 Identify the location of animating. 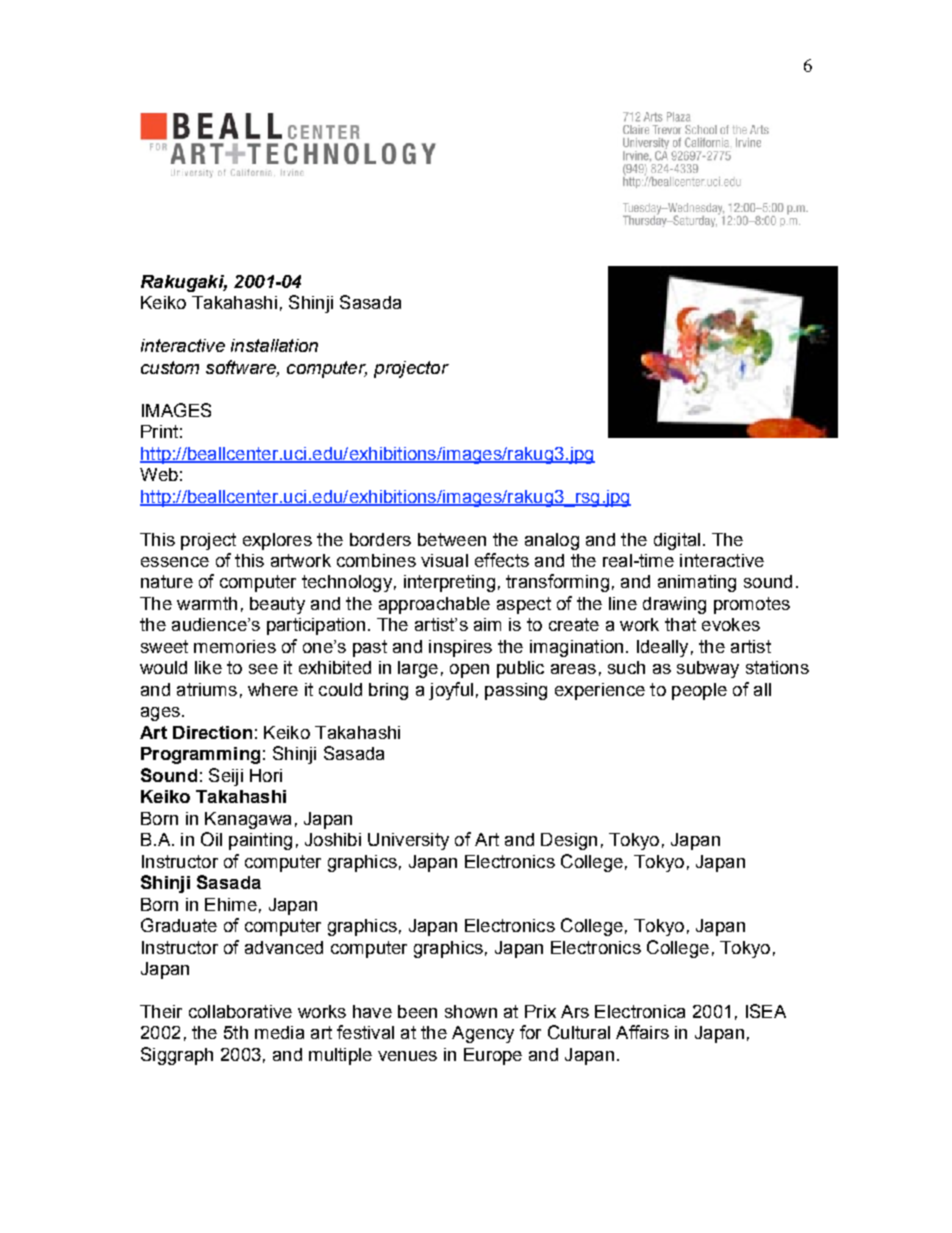
(697, 583).
